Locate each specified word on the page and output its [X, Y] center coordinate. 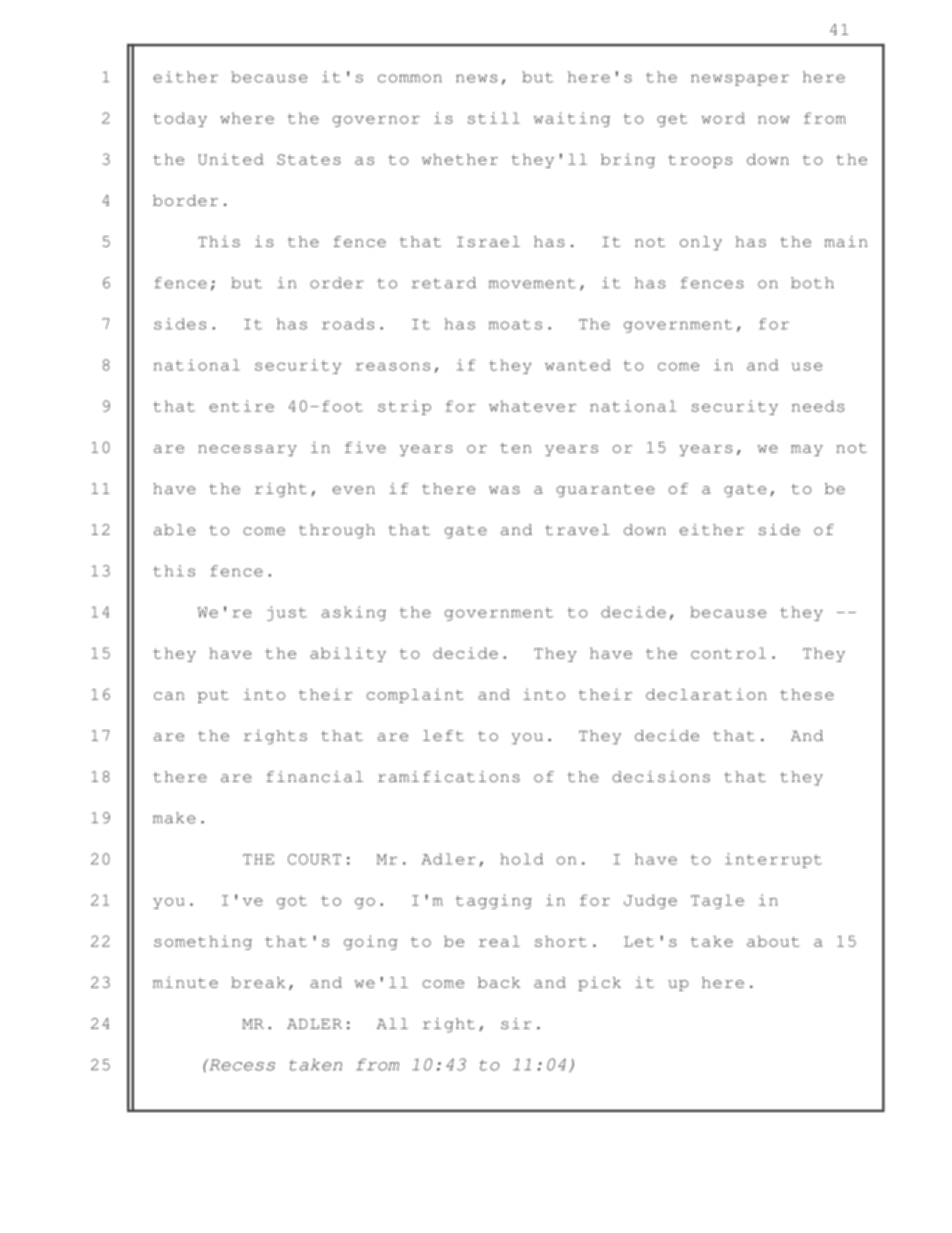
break [258, 982]
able [175, 530]
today [180, 119]
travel [577, 530]
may [807, 450]
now [774, 120]
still [494, 118]
